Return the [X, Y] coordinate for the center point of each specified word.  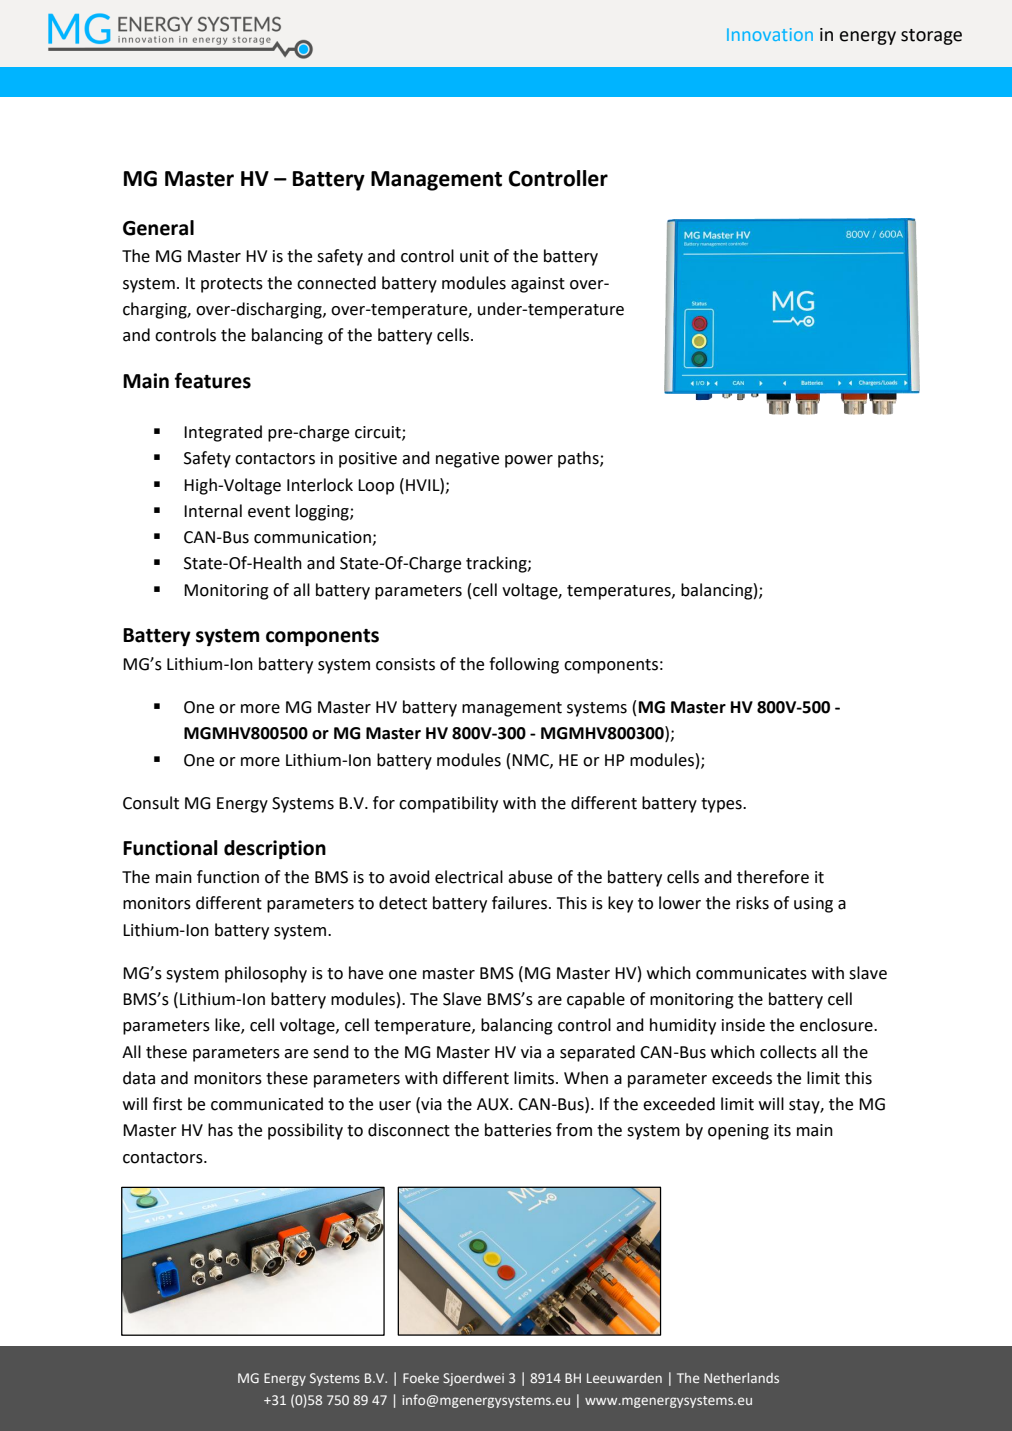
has [220, 1130]
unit [474, 256]
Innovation [770, 34]
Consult [151, 803]
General [158, 228]
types [722, 805]
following [524, 665]
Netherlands [741, 1378]
